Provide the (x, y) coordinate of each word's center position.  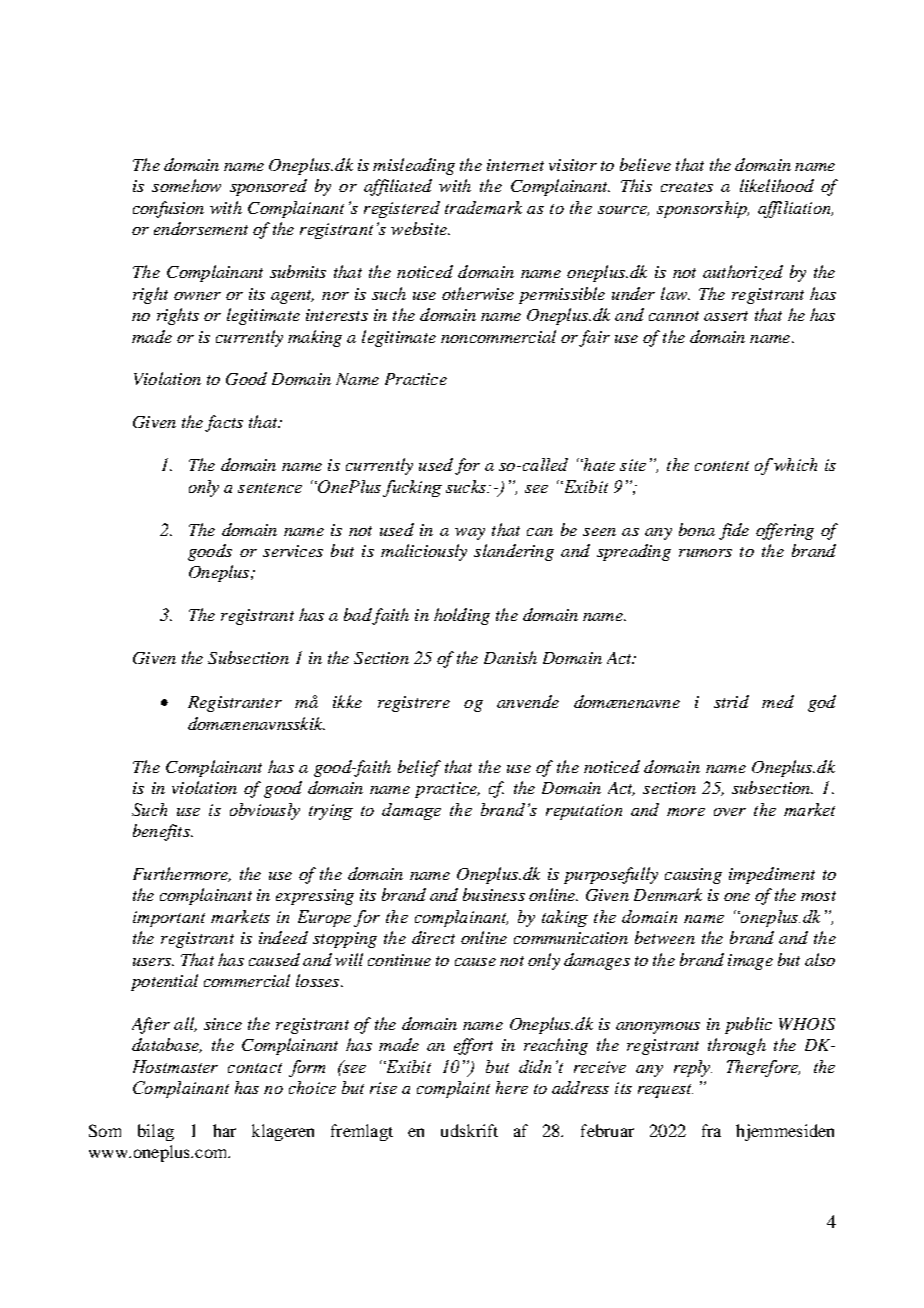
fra (711, 1130)
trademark (483, 207)
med (778, 701)
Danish (510, 657)
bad (358, 616)
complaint (453, 1089)
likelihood (777, 185)
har (224, 1130)
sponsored (268, 187)
